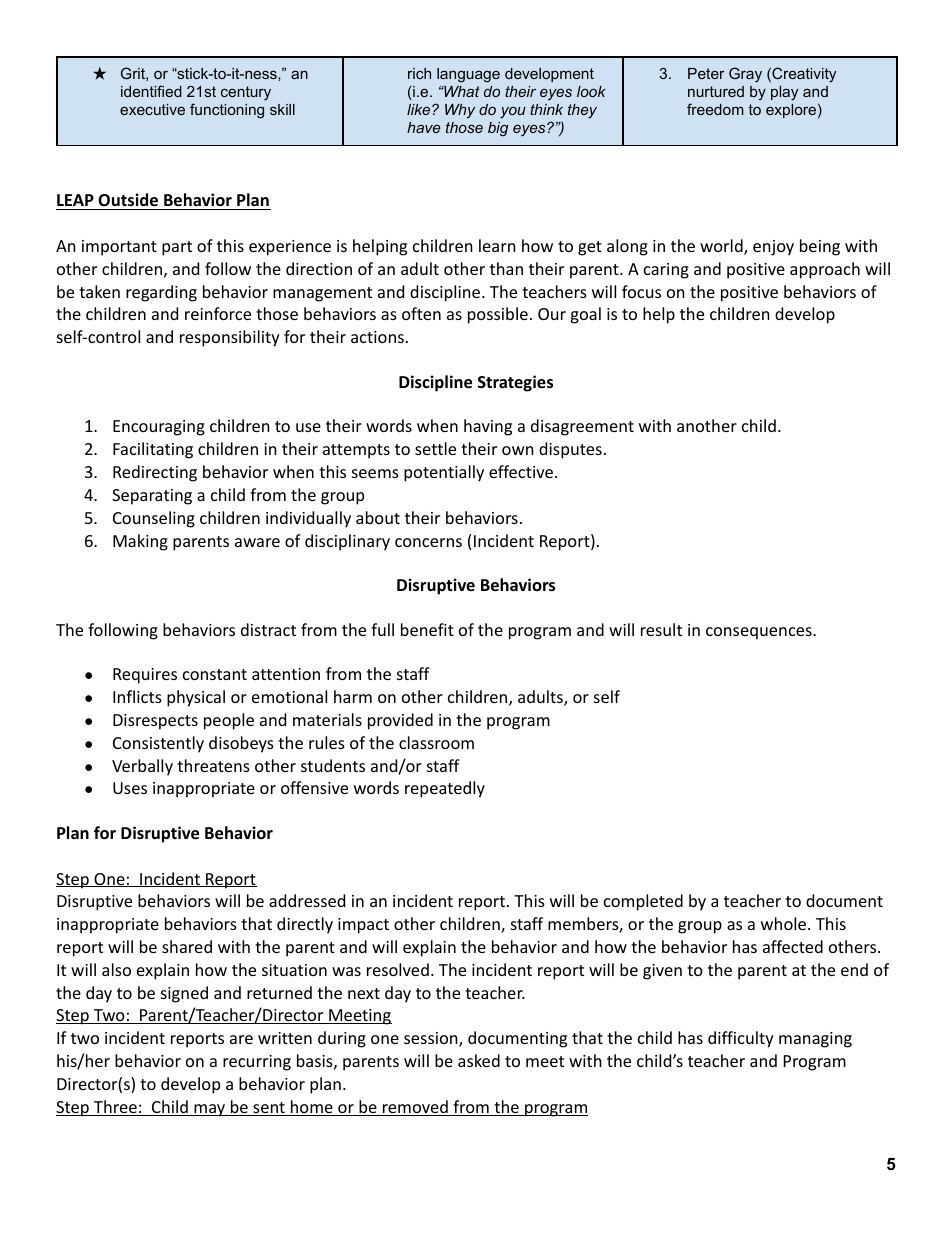 The height and width of the screenshot is (1233, 952). Describe the element at coordinates (825, 270) in the screenshot. I see `approach` at that location.
